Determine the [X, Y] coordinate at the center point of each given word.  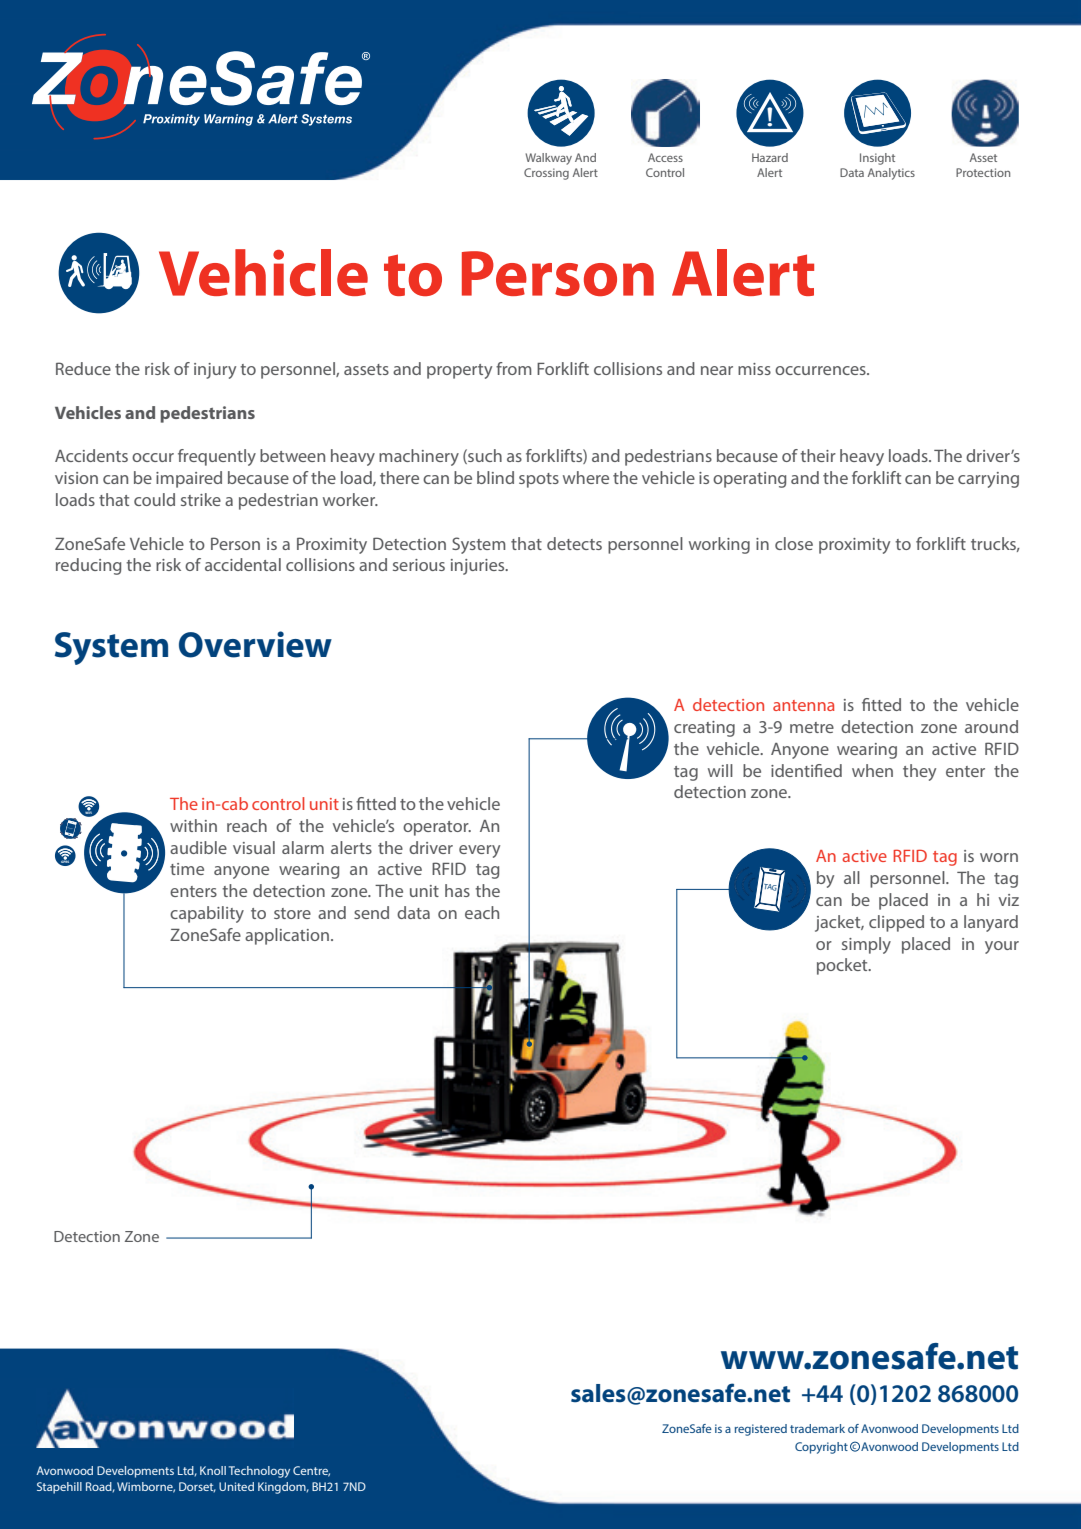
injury [215, 371]
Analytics [891, 174]
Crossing [546, 174]
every [479, 851]
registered [761, 1430]
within [193, 825]
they [919, 772]
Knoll [213, 1470]
